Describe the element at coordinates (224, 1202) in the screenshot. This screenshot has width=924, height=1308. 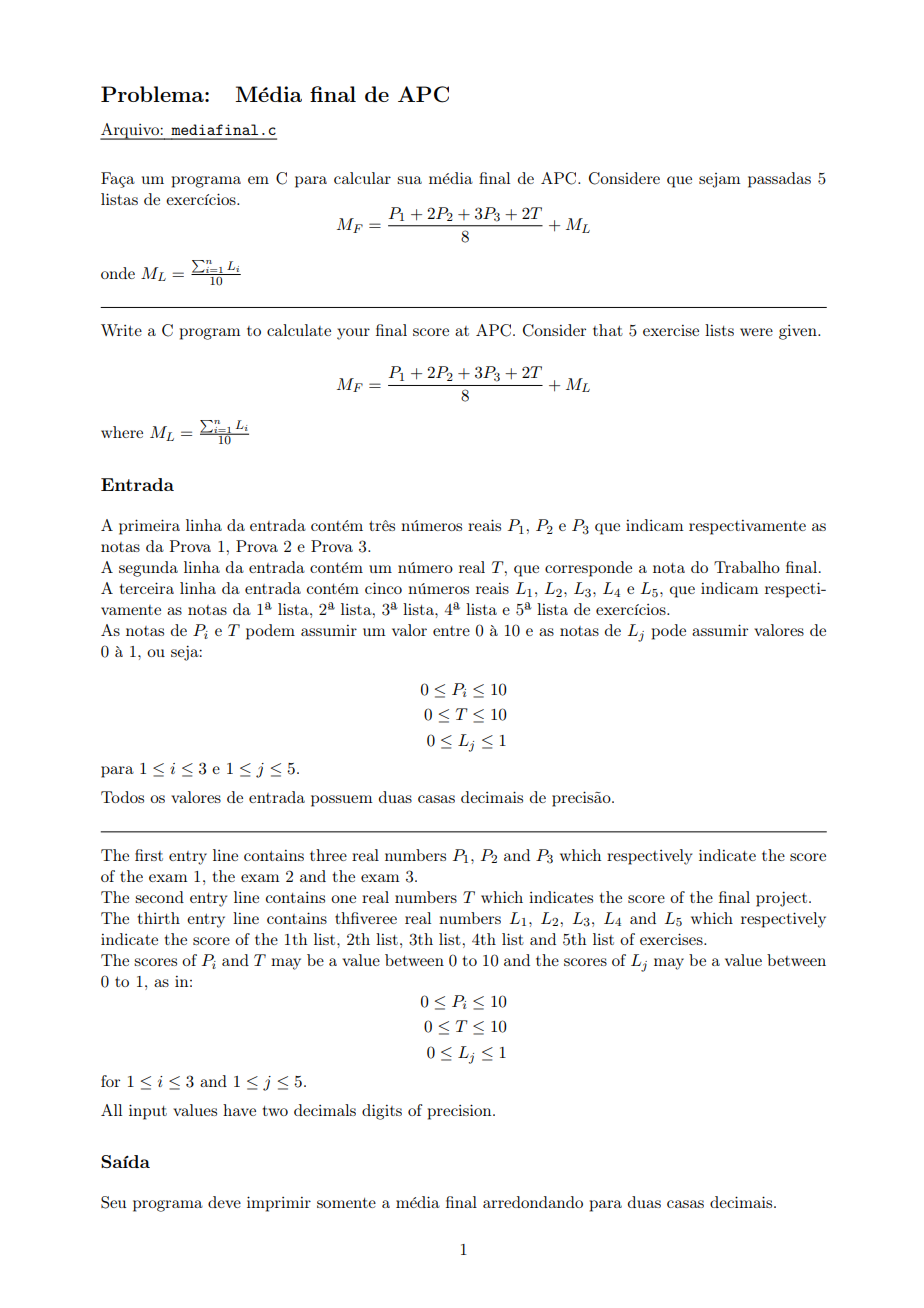
I see `deve` at that location.
